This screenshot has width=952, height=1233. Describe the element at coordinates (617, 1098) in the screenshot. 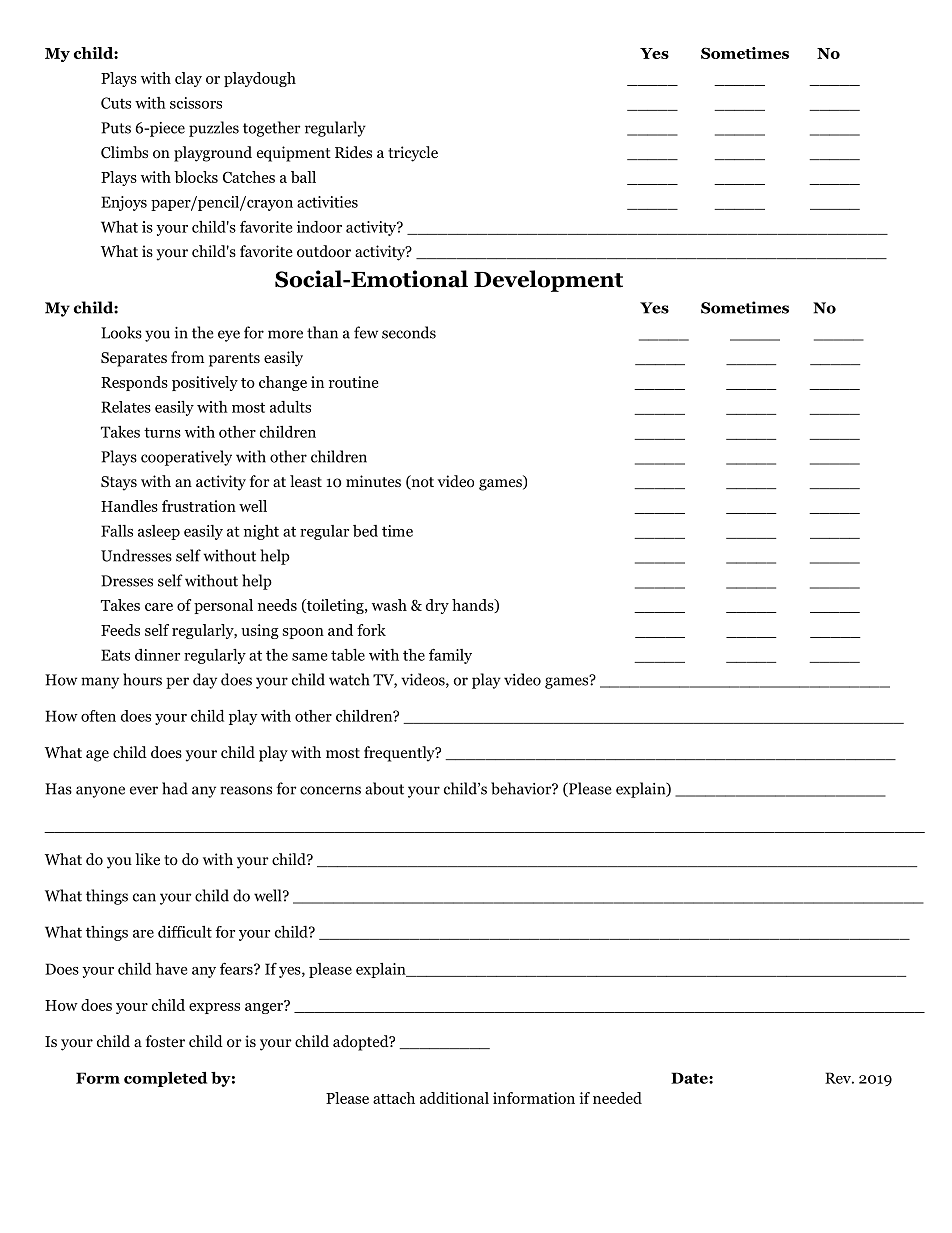

I see `needed` at that location.
